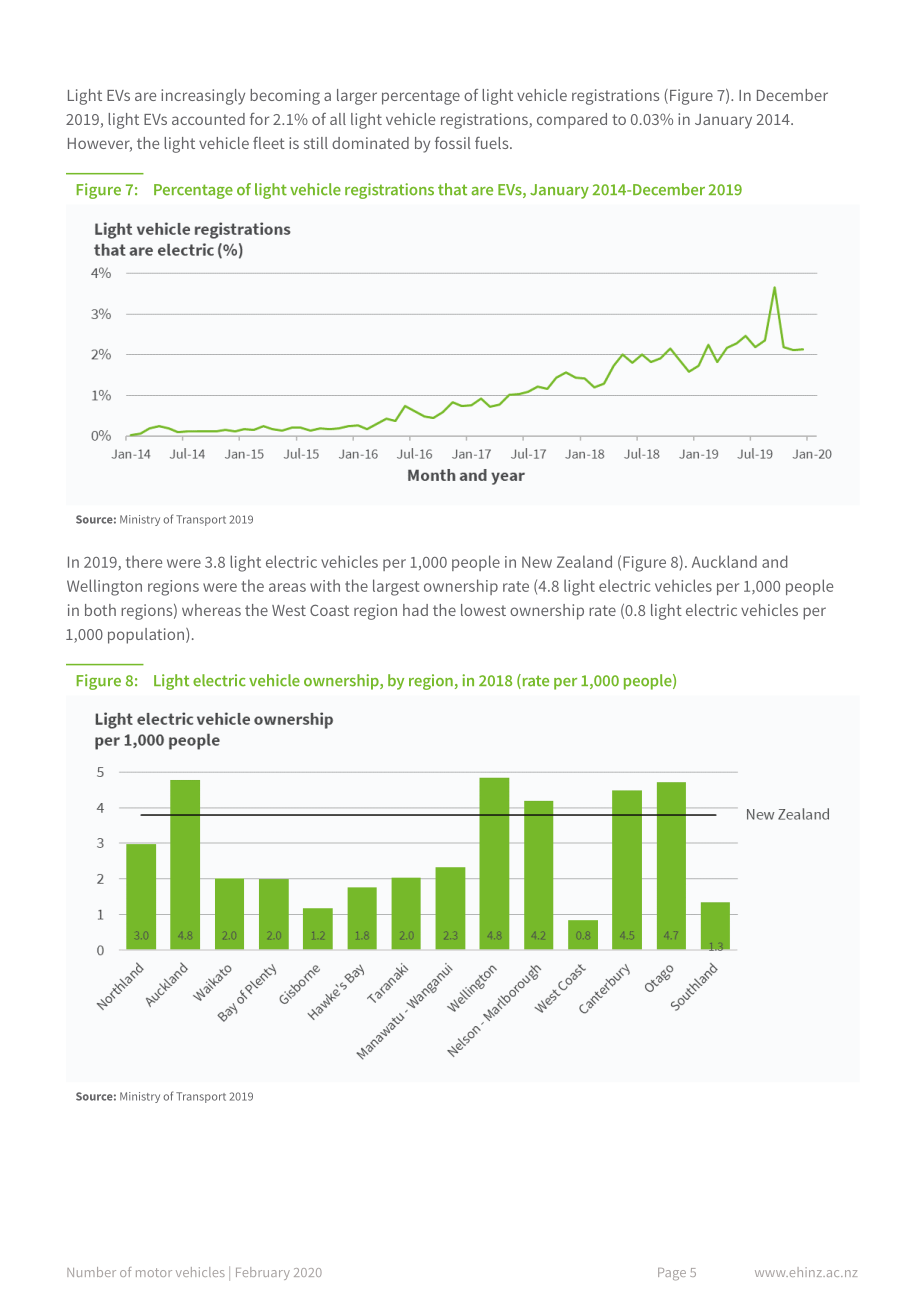 The image size is (924, 1308). What do you see at coordinates (537, 562) in the screenshot?
I see `New` at bounding box center [537, 562].
